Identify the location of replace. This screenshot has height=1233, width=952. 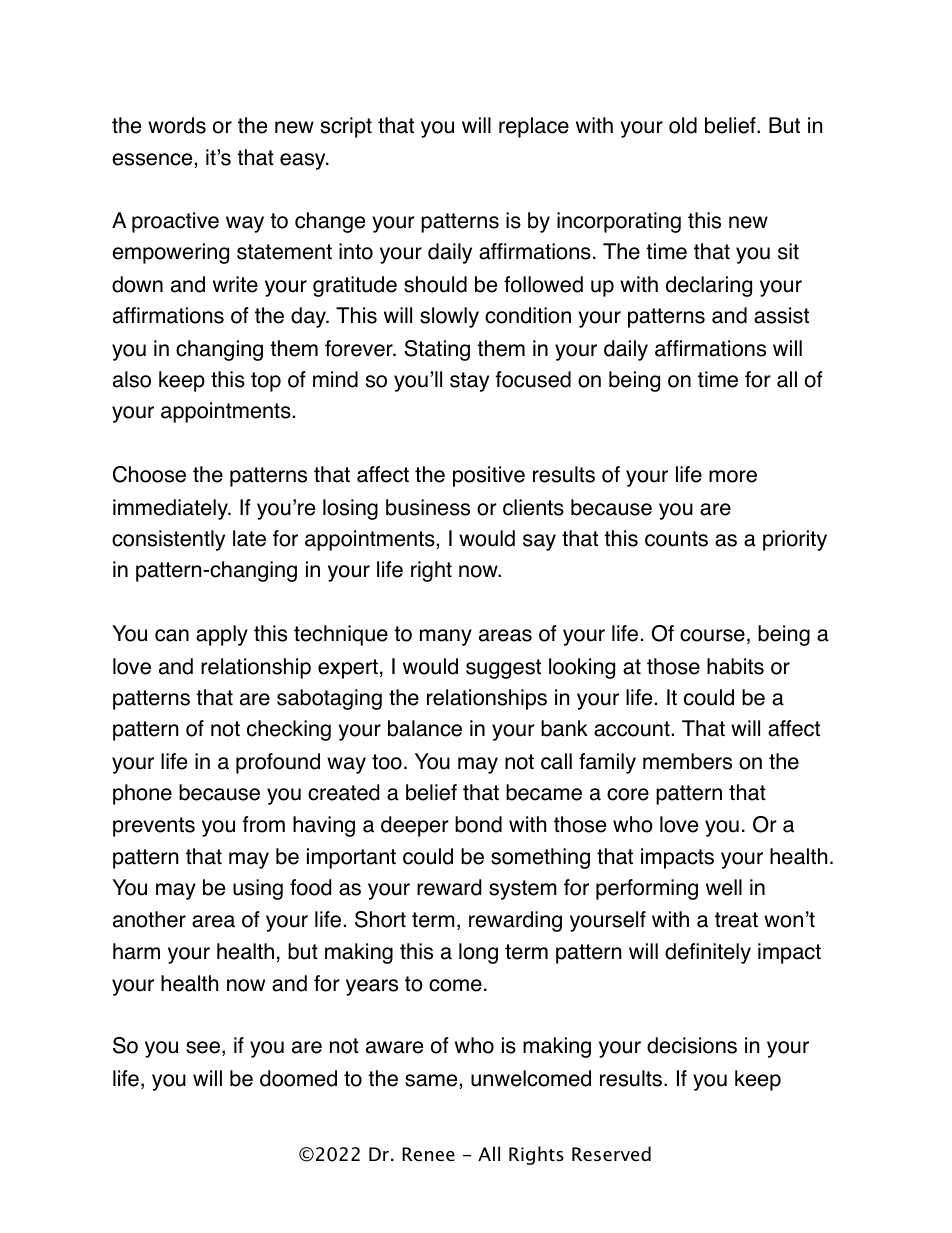
(534, 127).
